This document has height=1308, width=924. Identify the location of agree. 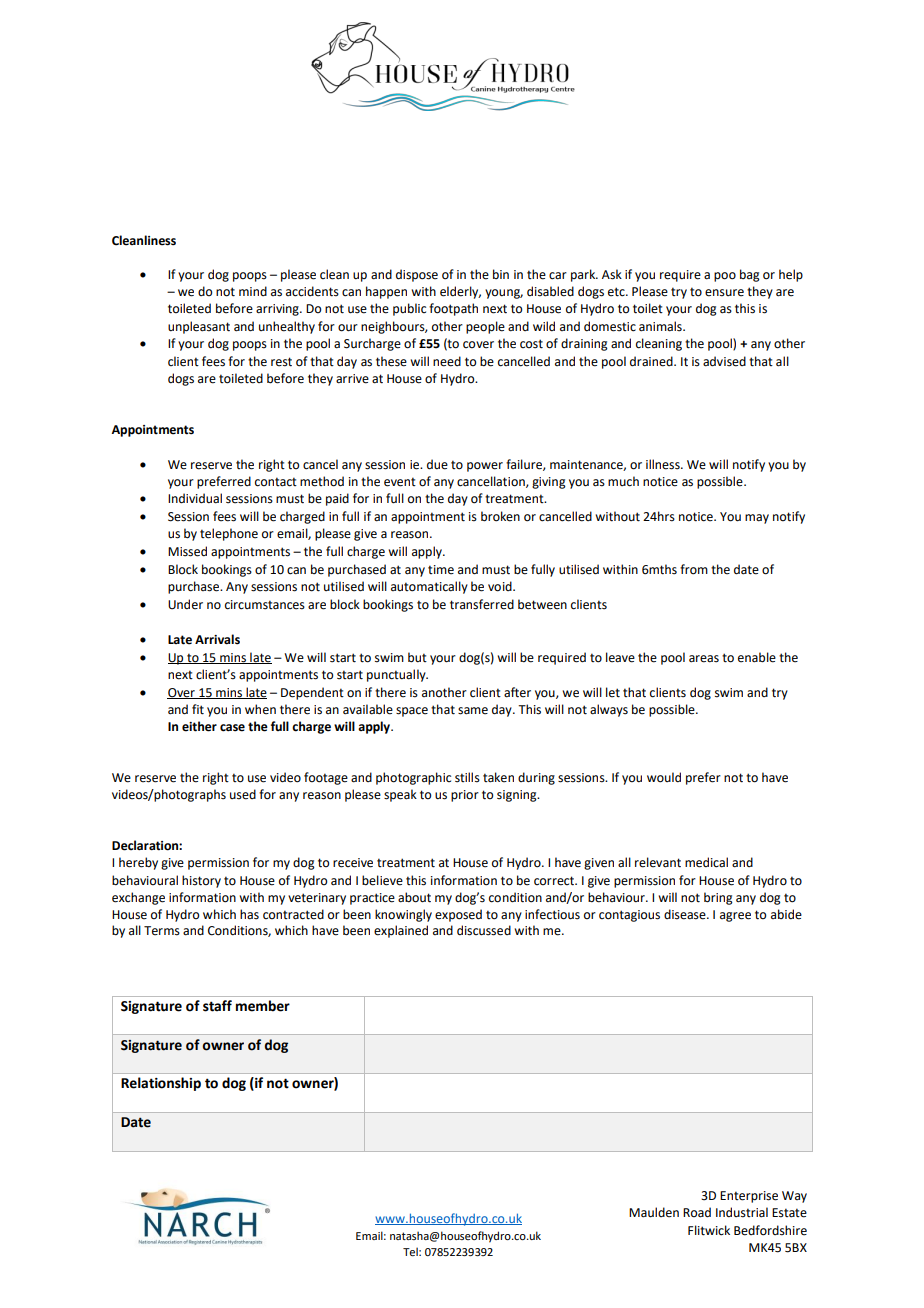
(735, 917).
